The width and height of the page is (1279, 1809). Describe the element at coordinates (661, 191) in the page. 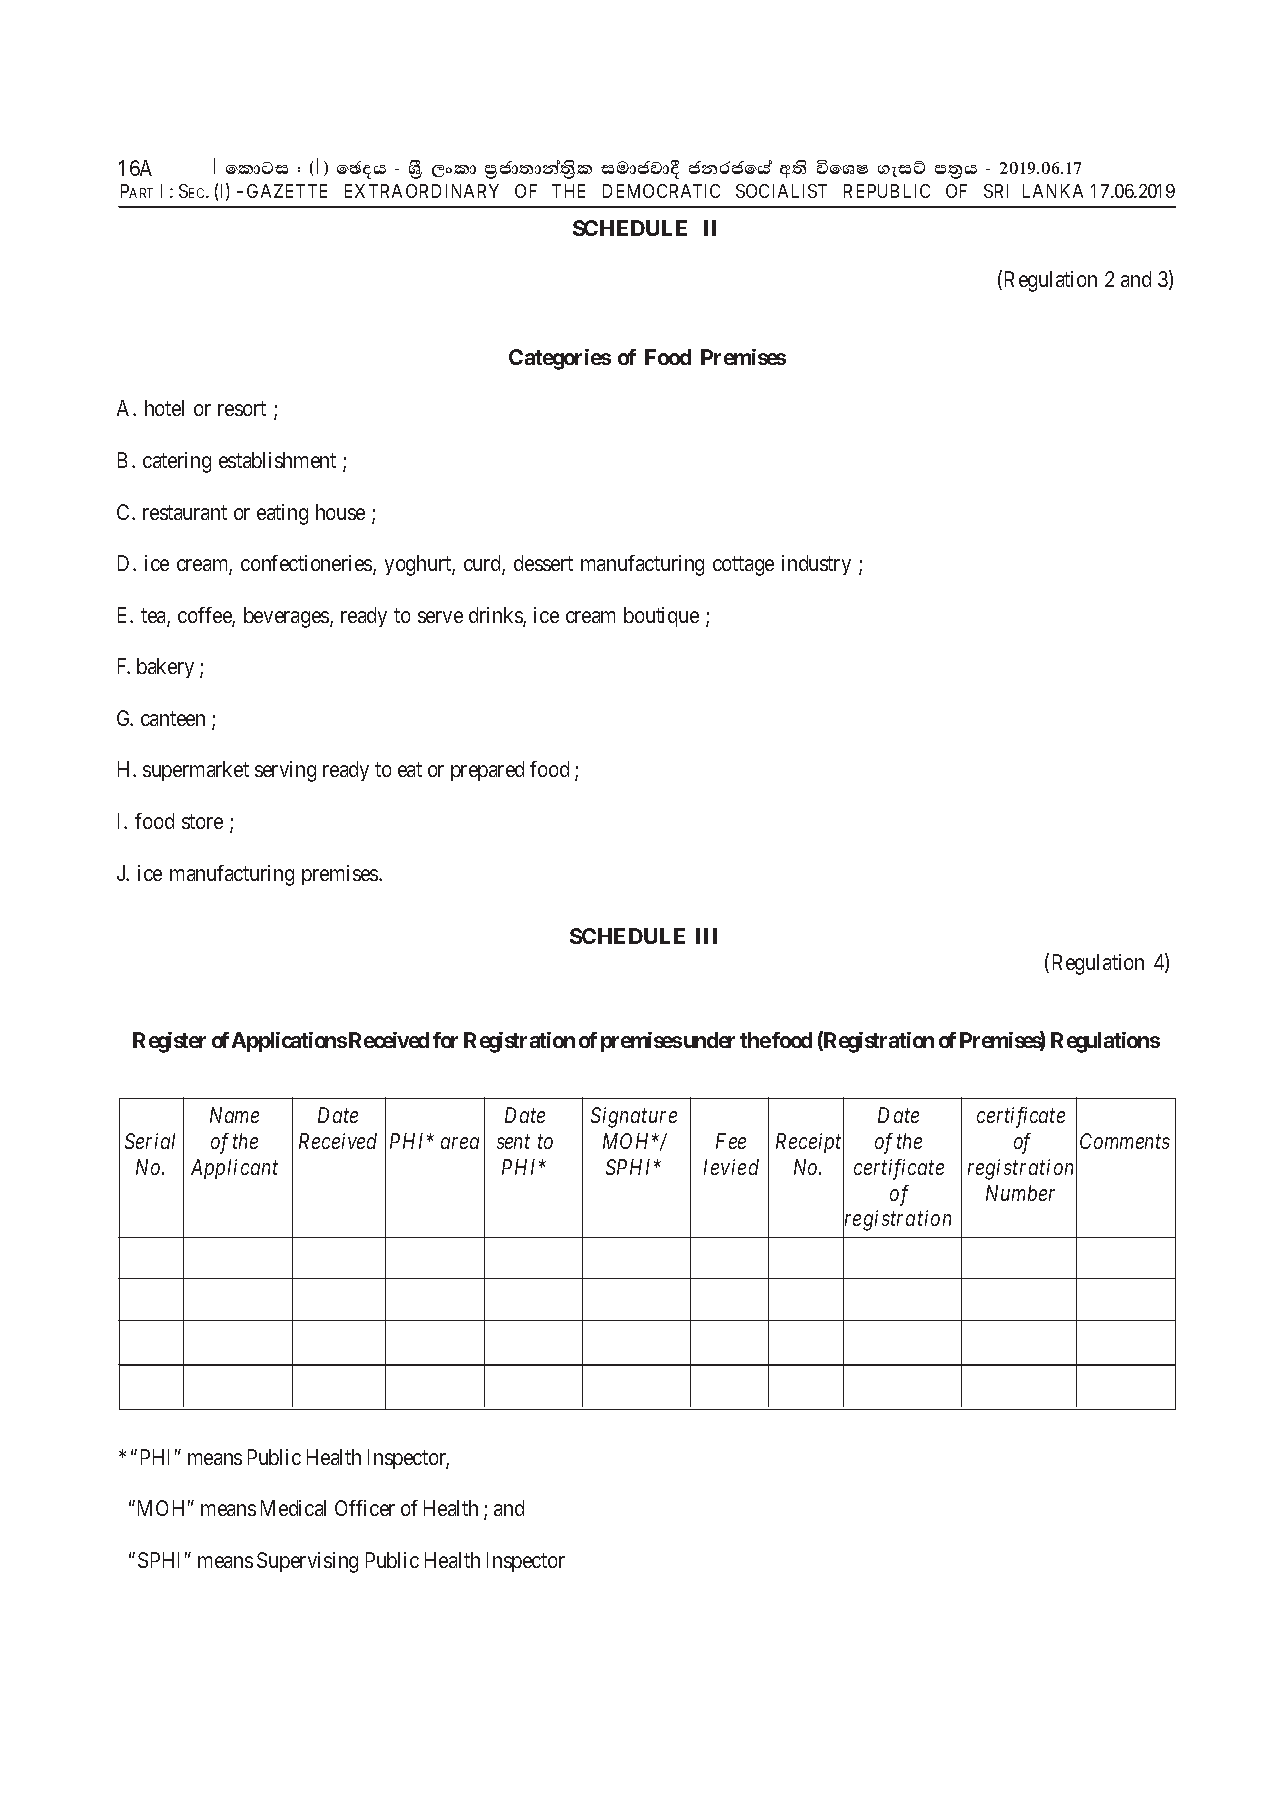

I see `DEMOCRATIC` at that location.
